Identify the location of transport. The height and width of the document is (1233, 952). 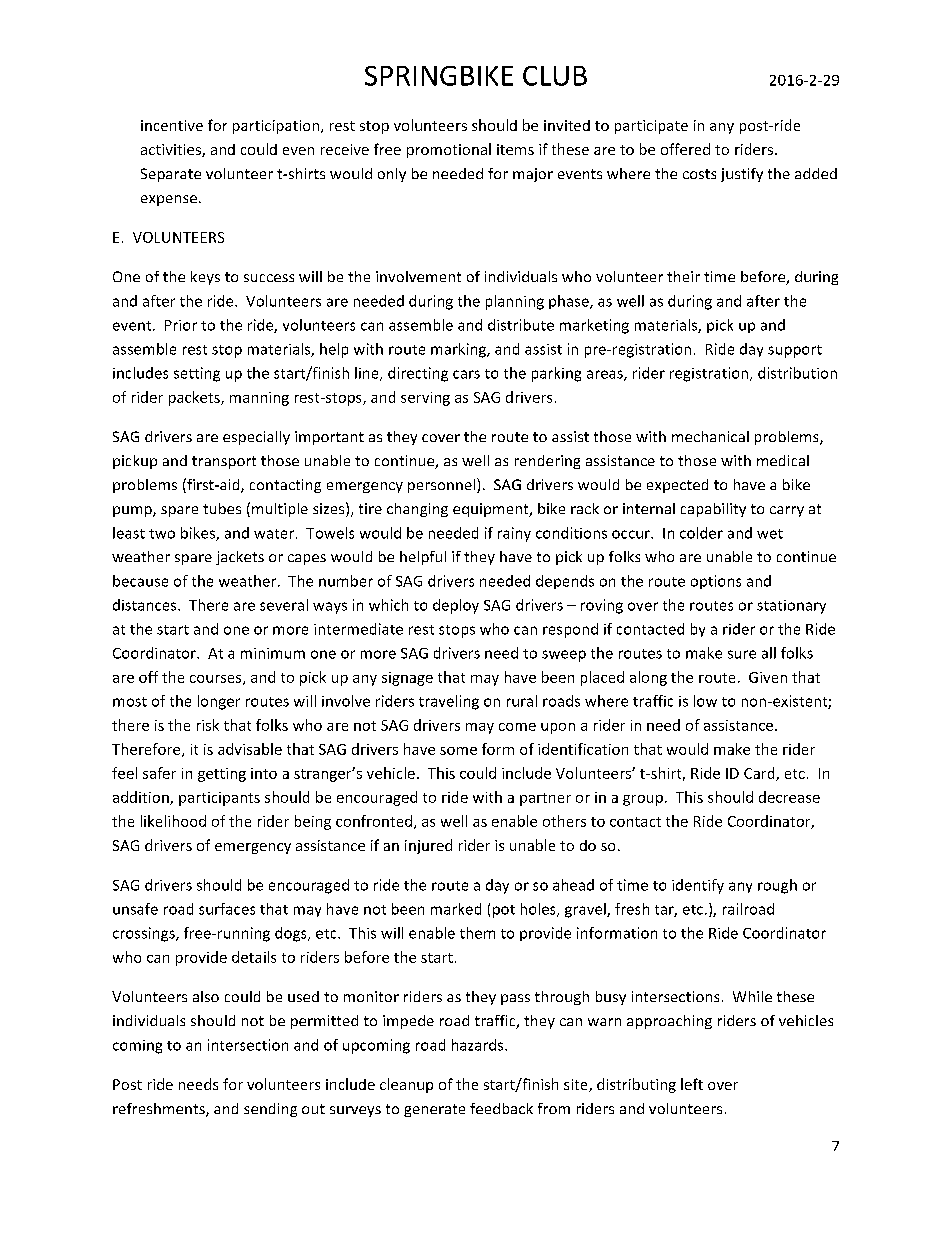
(224, 462).
